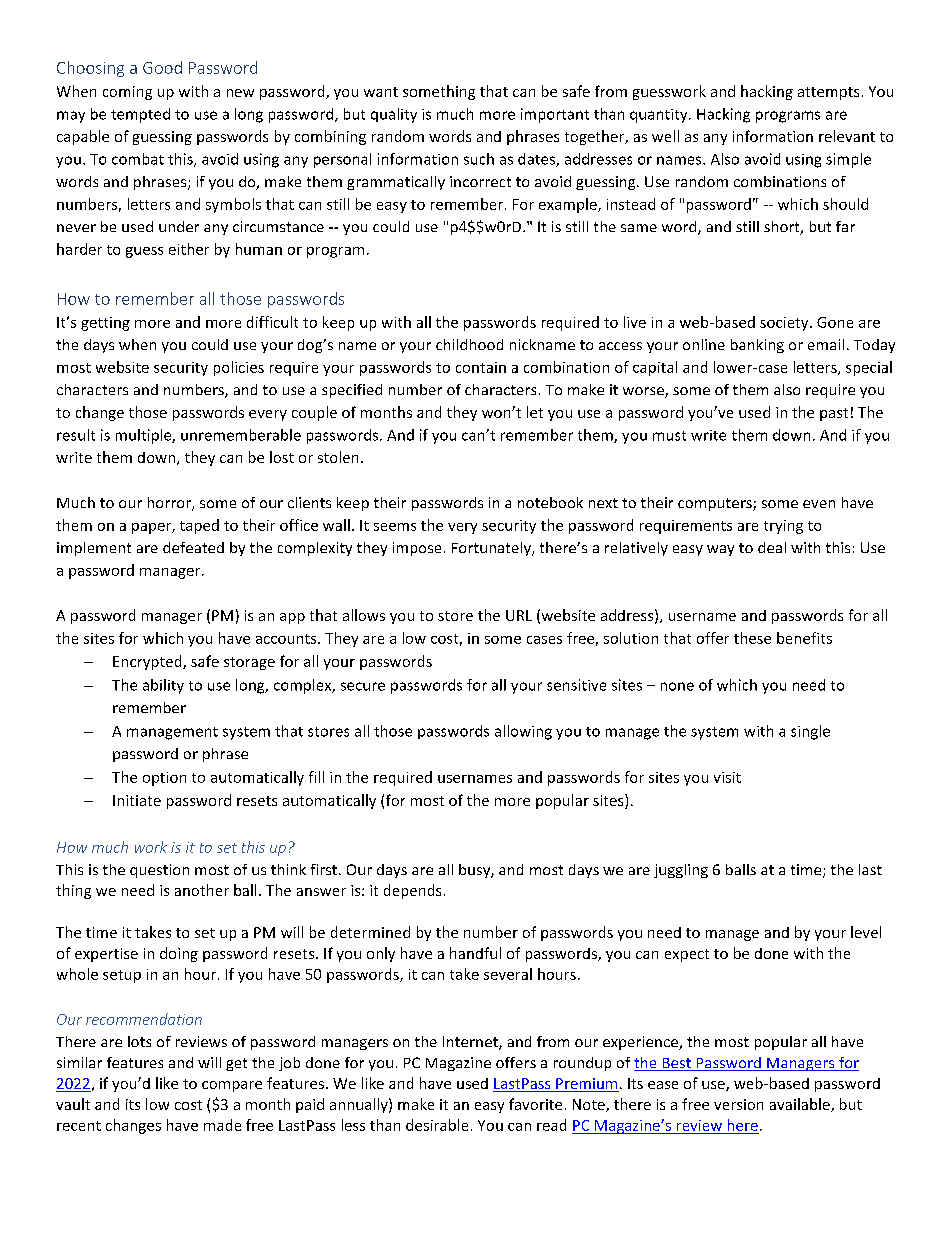 Image resolution: width=952 pixels, height=1233 pixels. I want to click on past, so click(834, 414).
